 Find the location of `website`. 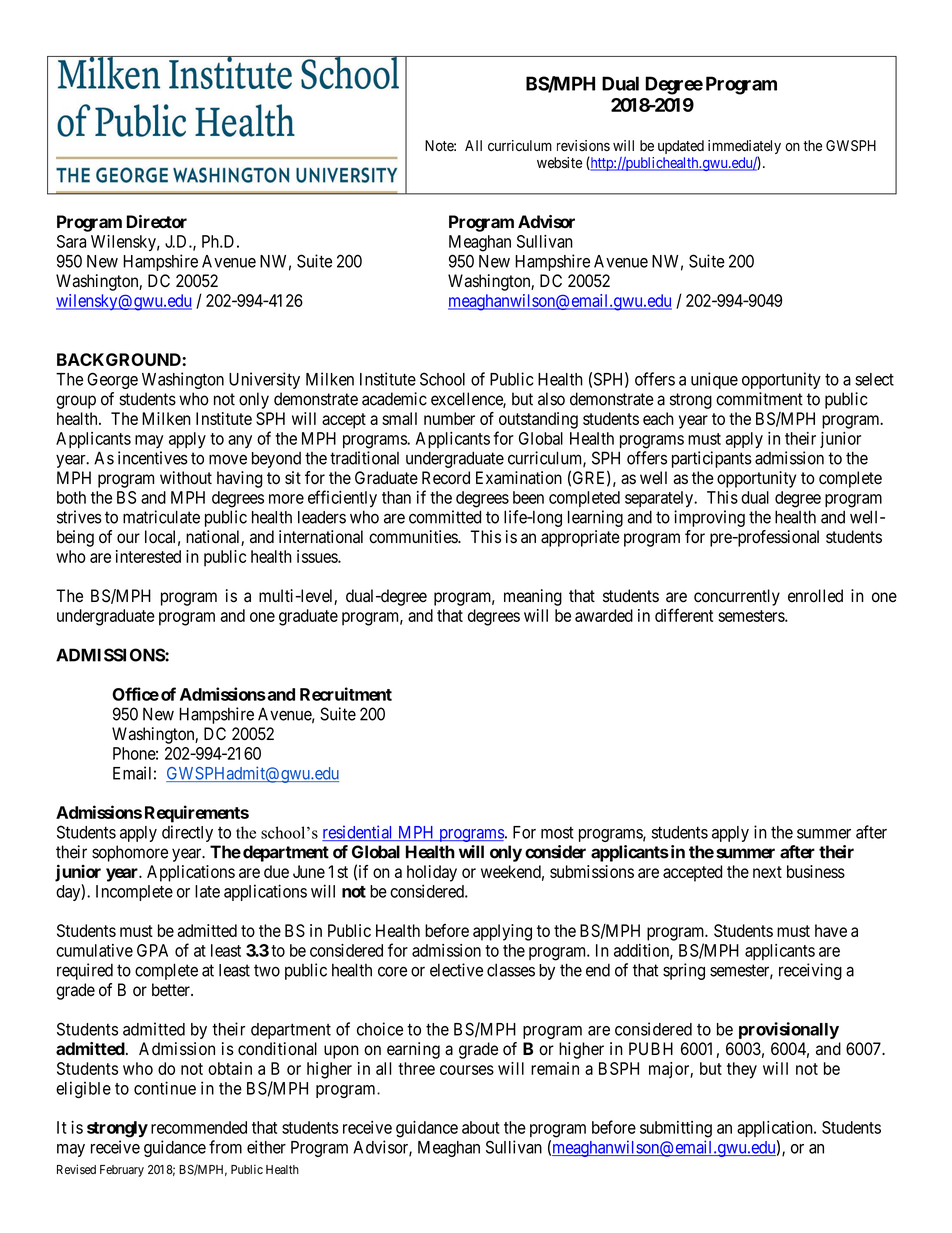

website is located at coordinates (559, 163).
